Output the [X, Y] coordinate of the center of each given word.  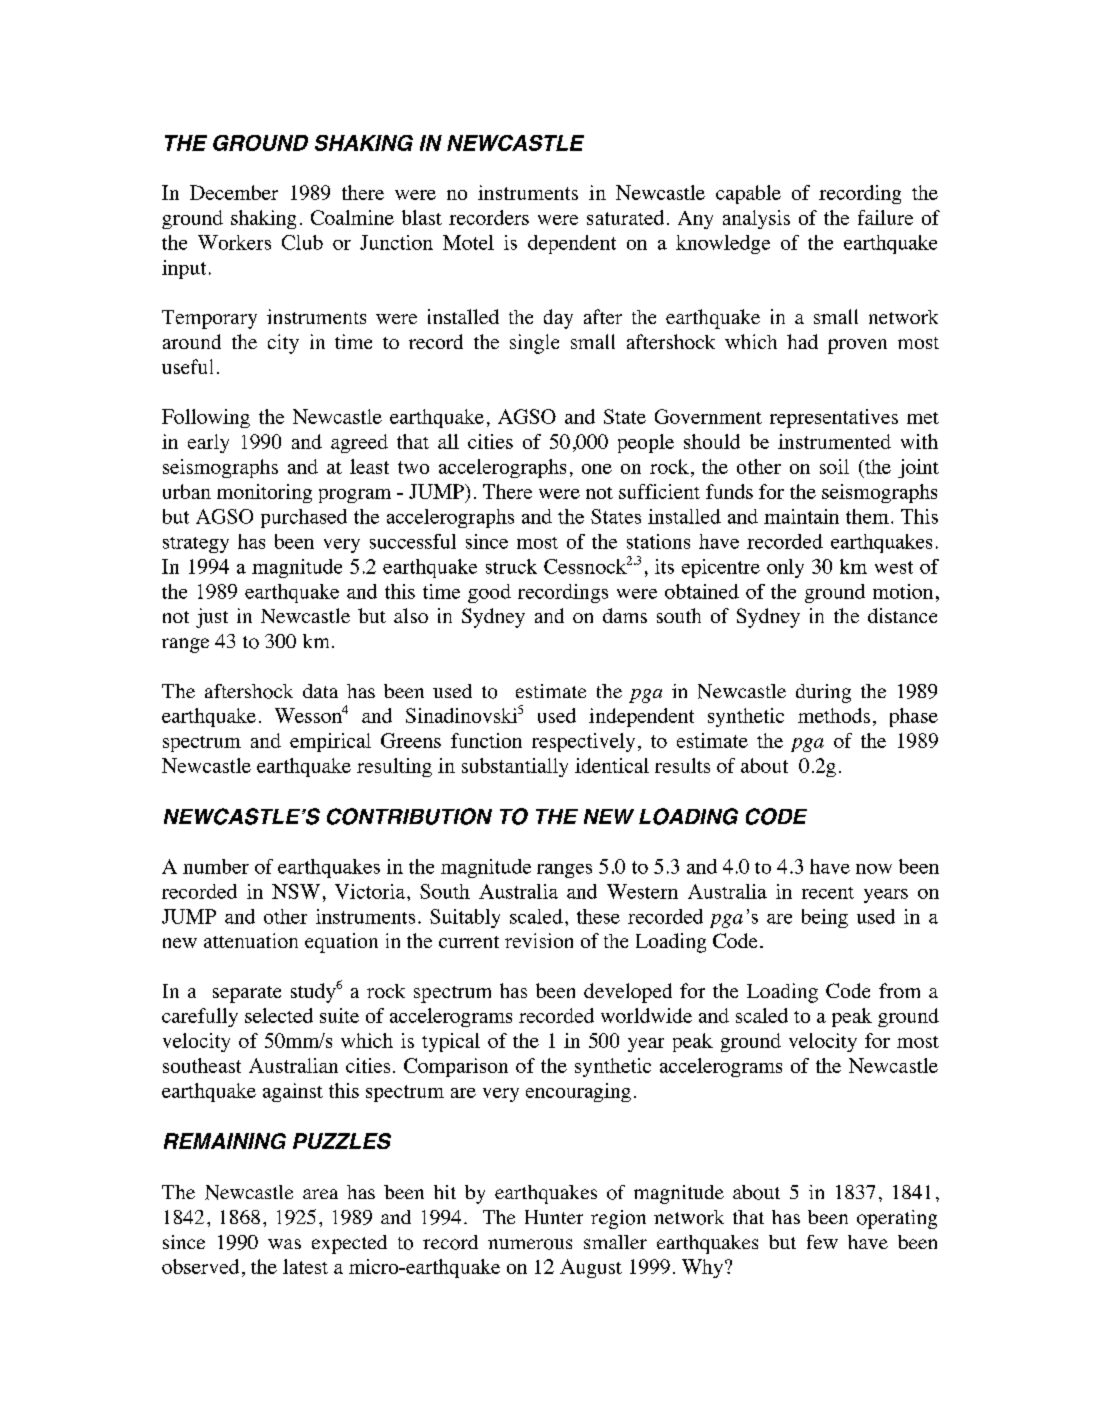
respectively [583, 742]
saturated [625, 217]
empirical [330, 742]
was [284, 1244]
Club [302, 242]
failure [885, 217]
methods [834, 715]
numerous [530, 1244]
